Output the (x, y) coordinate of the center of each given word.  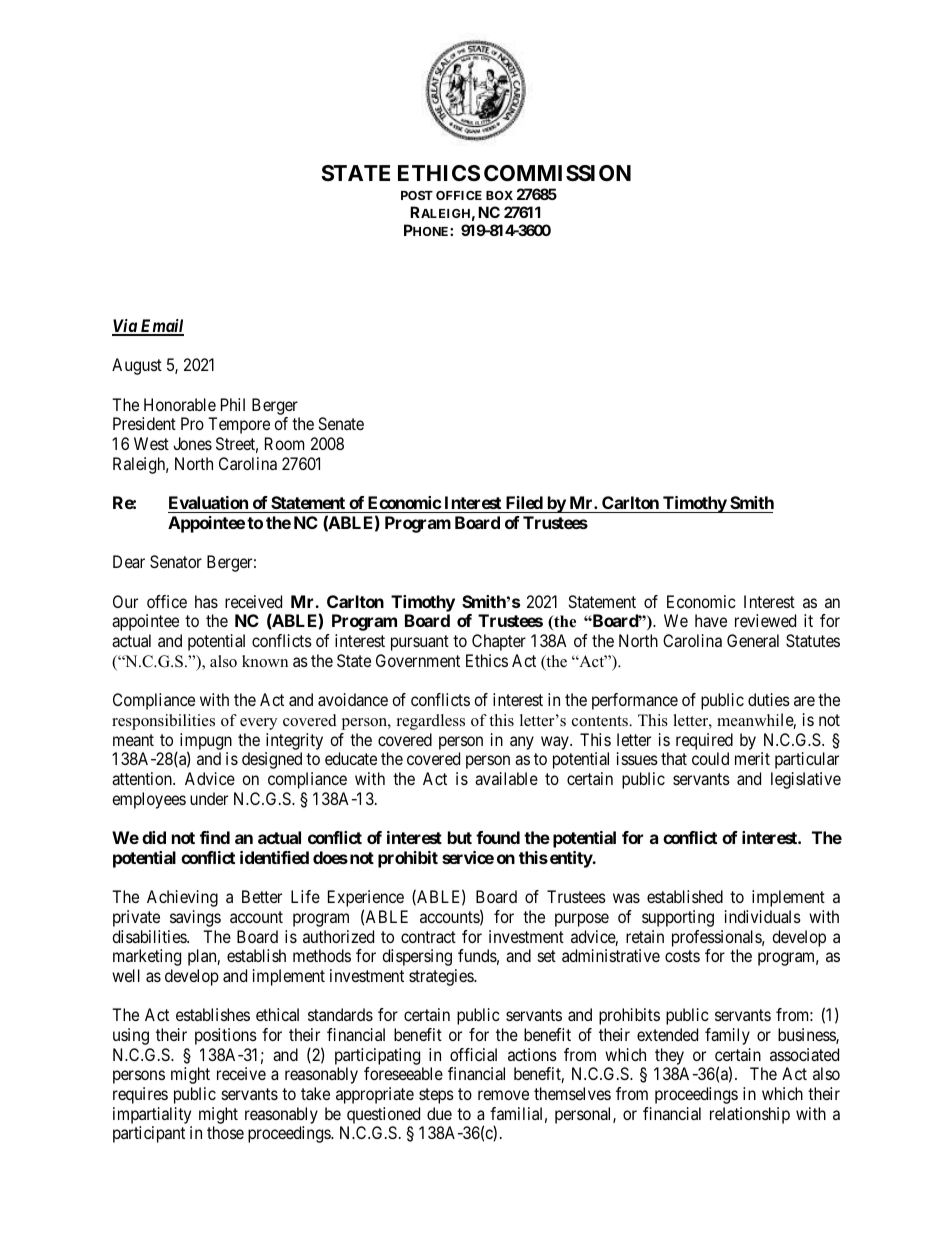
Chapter (499, 642)
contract (428, 937)
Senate (341, 423)
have (711, 620)
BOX (499, 195)
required (704, 741)
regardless (431, 722)
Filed (524, 502)
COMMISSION (557, 173)
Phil (233, 404)
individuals (763, 916)
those (225, 1132)
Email (161, 327)
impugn (206, 742)
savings (195, 918)
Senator (176, 561)
